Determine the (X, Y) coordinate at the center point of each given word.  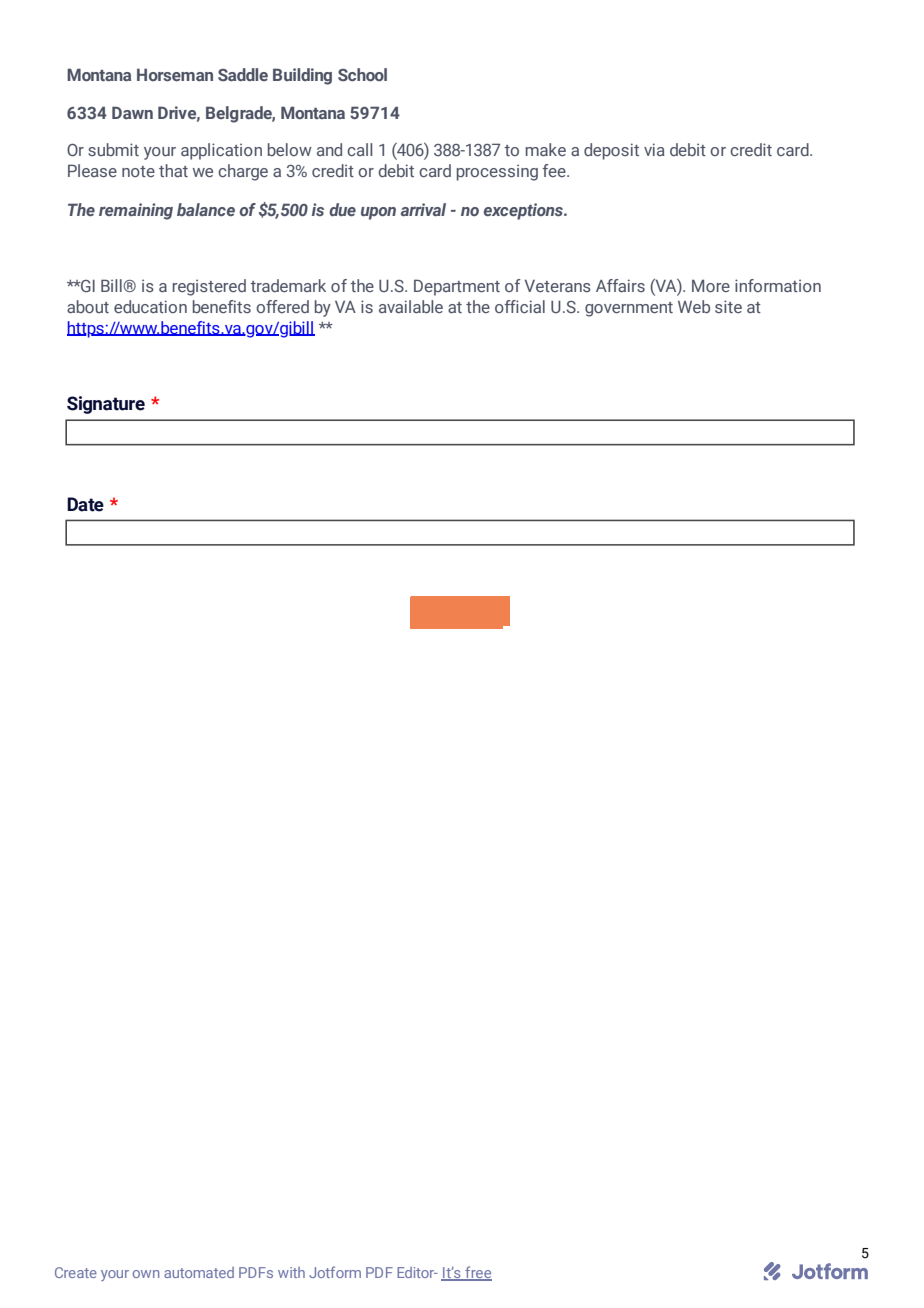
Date (85, 504)
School (362, 74)
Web (694, 306)
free (477, 1273)
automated (199, 1272)
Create (76, 1272)
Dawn (132, 112)
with (291, 1272)
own (146, 1274)
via (654, 149)
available (411, 306)
